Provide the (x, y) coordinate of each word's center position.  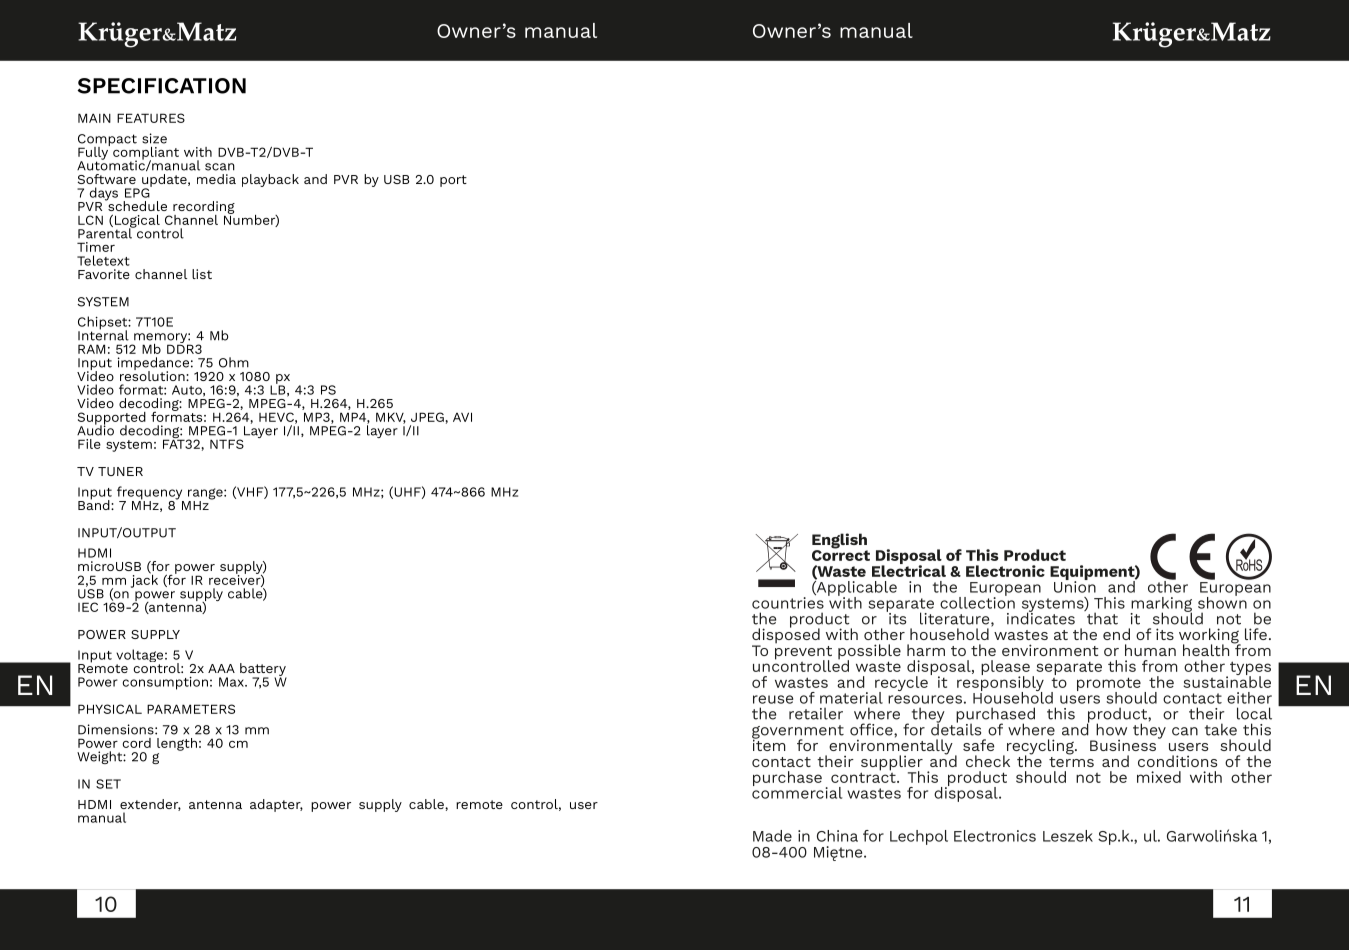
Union (1075, 586)
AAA (221, 668)
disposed (786, 636)
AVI (462, 417)
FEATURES (151, 118)
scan (220, 167)
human (1150, 650)
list (202, 274)
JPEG (427, 417)
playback (270, 180)
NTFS (227, 444)
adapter (276, 805)
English (840, 542)
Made (772, 836)
